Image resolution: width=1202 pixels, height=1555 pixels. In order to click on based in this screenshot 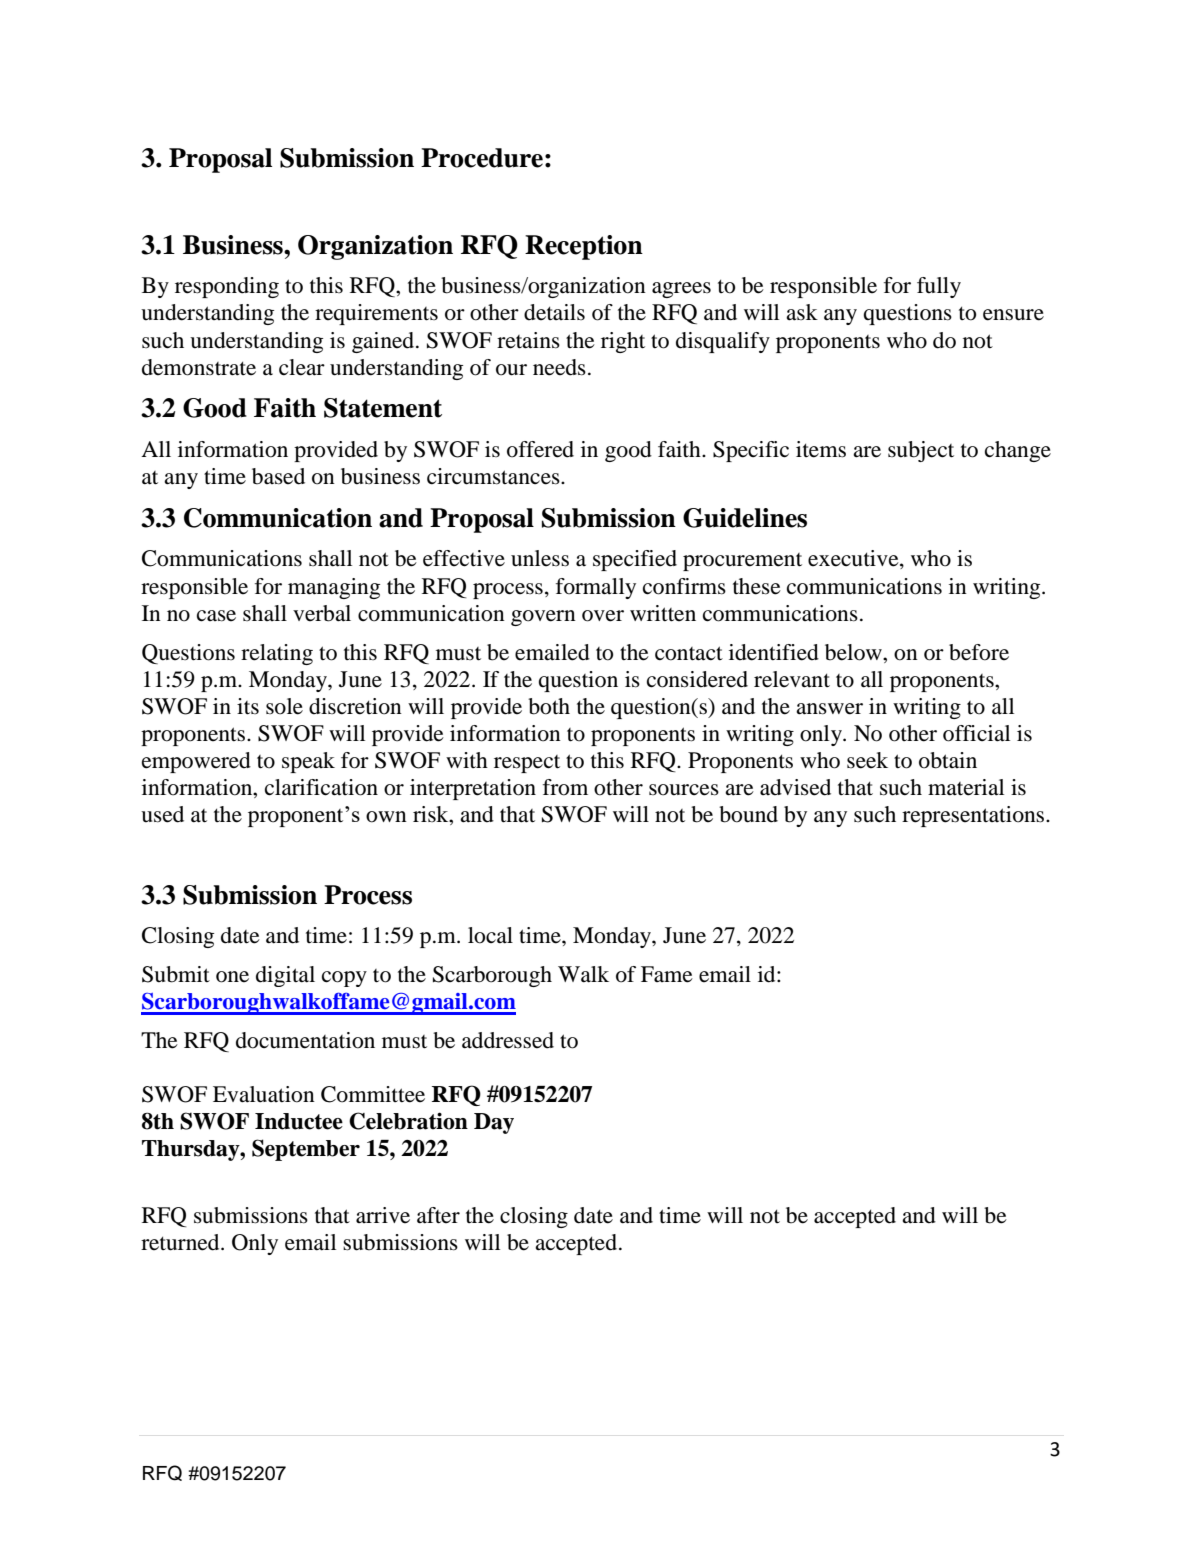, I will do `click(278, 476)`.
